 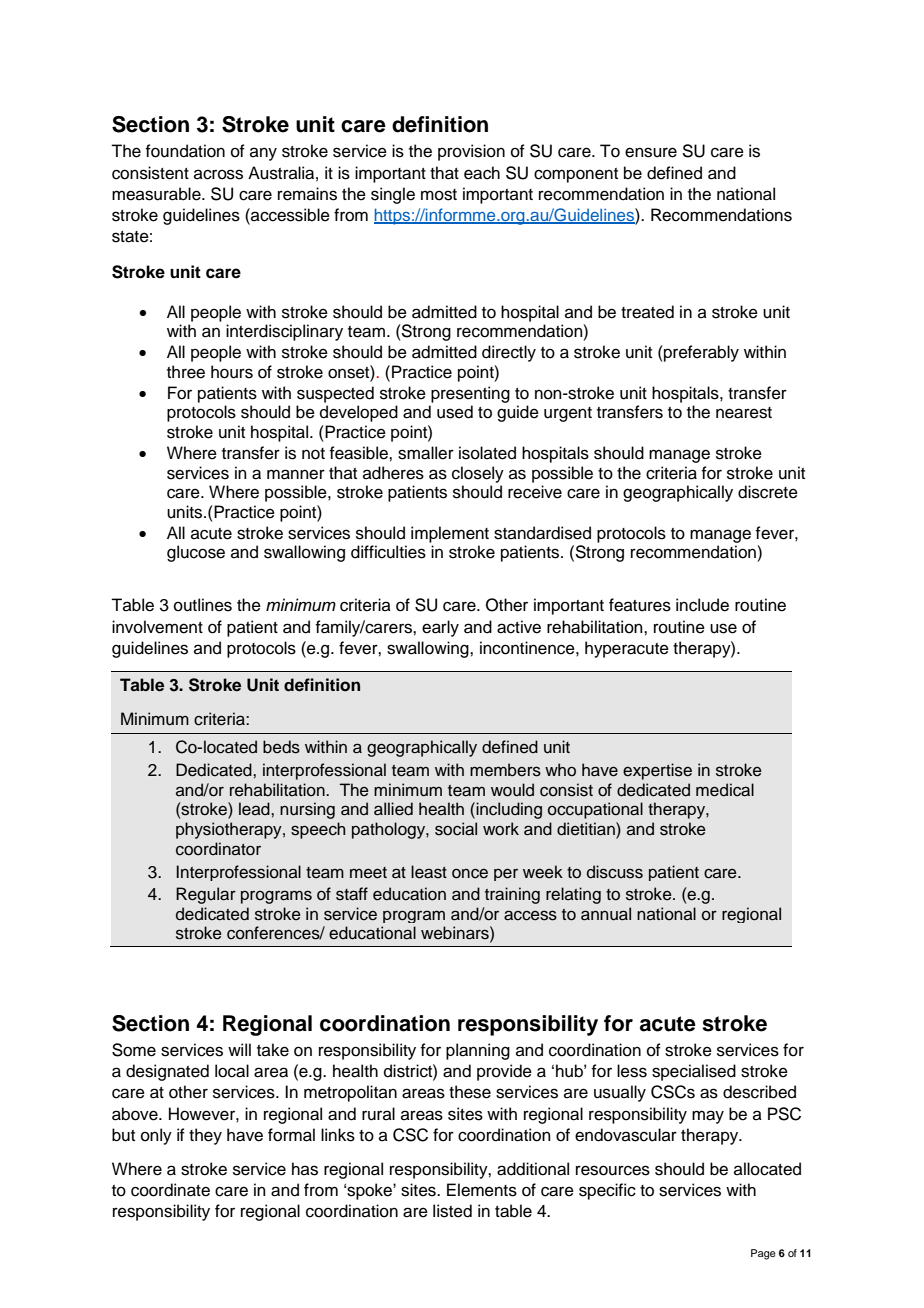 I want to click on early, so click(x=440, y=628).
